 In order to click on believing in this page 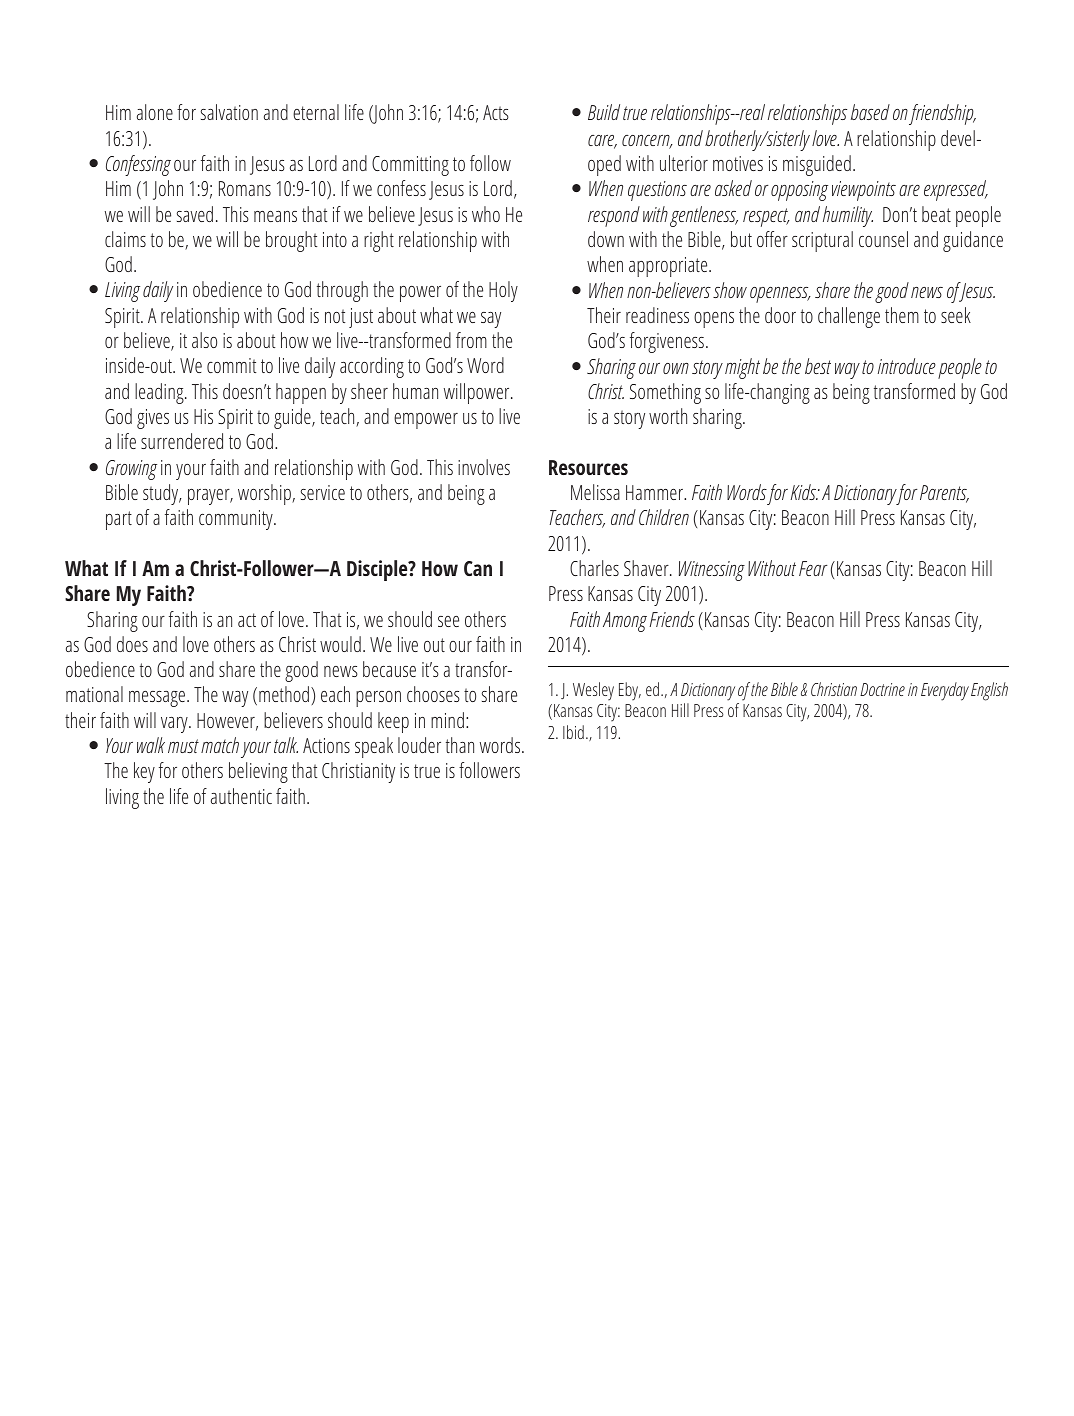, I will do `click(258, 772)`.
